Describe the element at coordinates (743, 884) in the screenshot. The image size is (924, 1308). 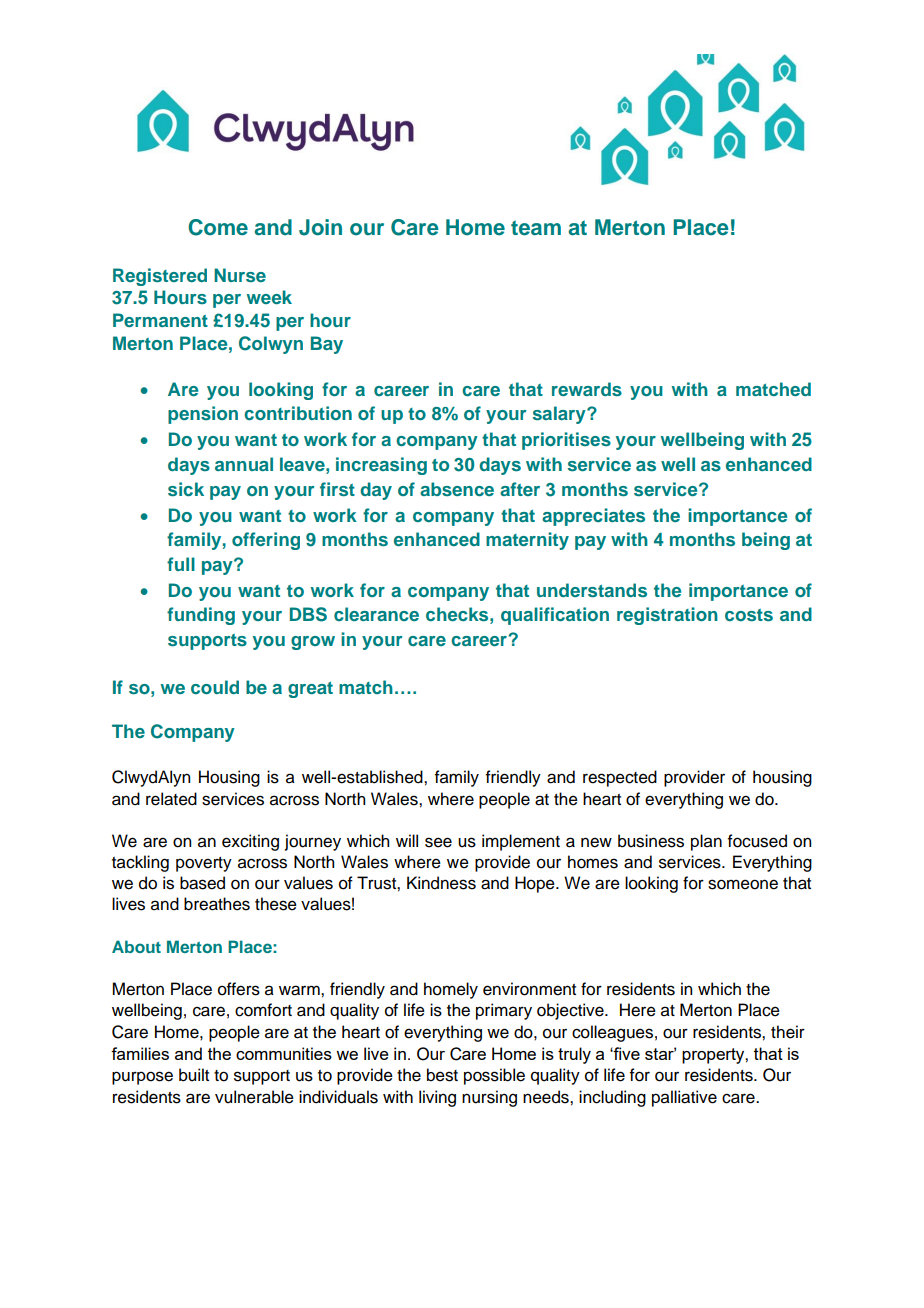
I see `someone` at that location.
